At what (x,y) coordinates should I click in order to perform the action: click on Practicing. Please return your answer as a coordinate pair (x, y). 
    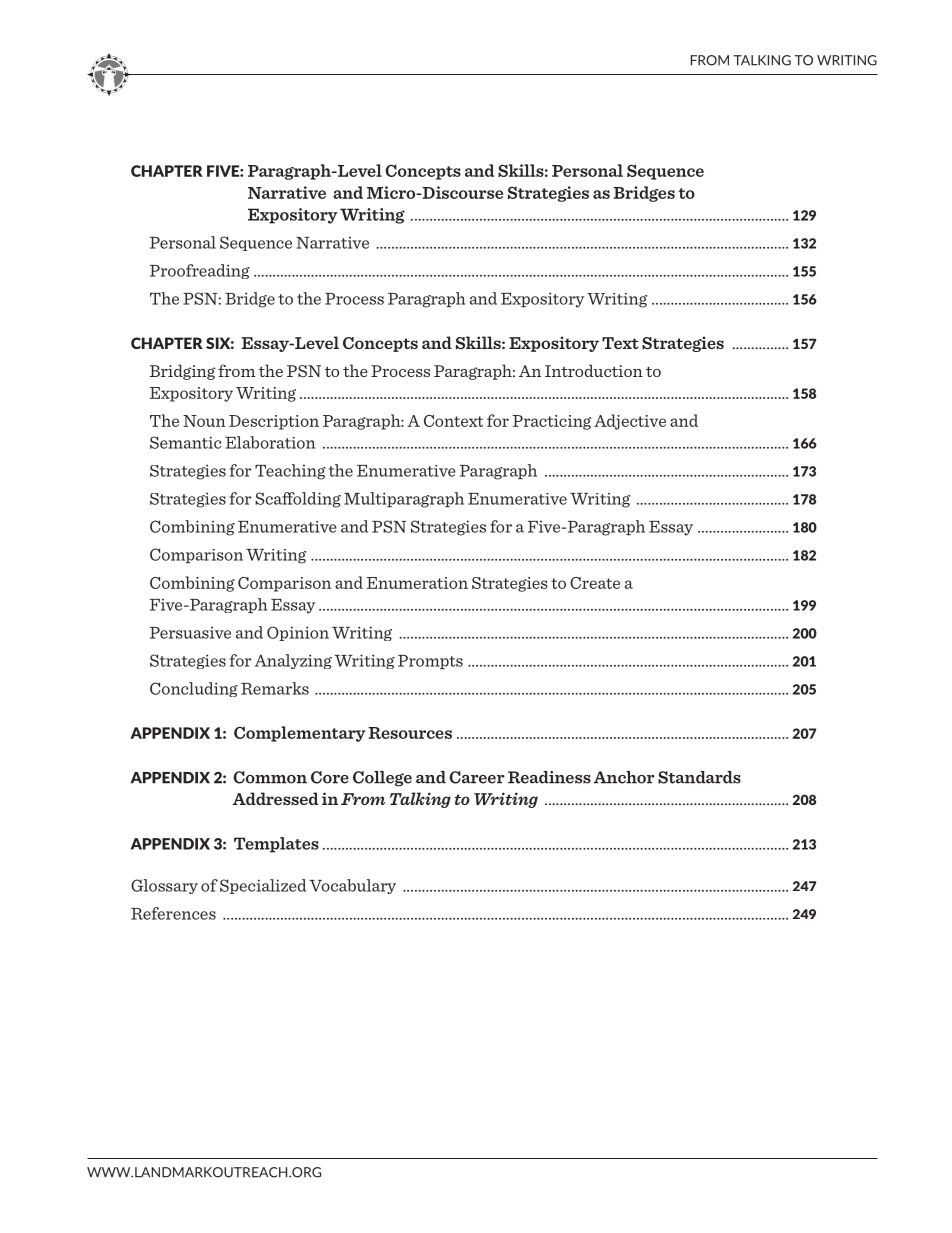
    Looking at the image, I should click on (552, 422).
